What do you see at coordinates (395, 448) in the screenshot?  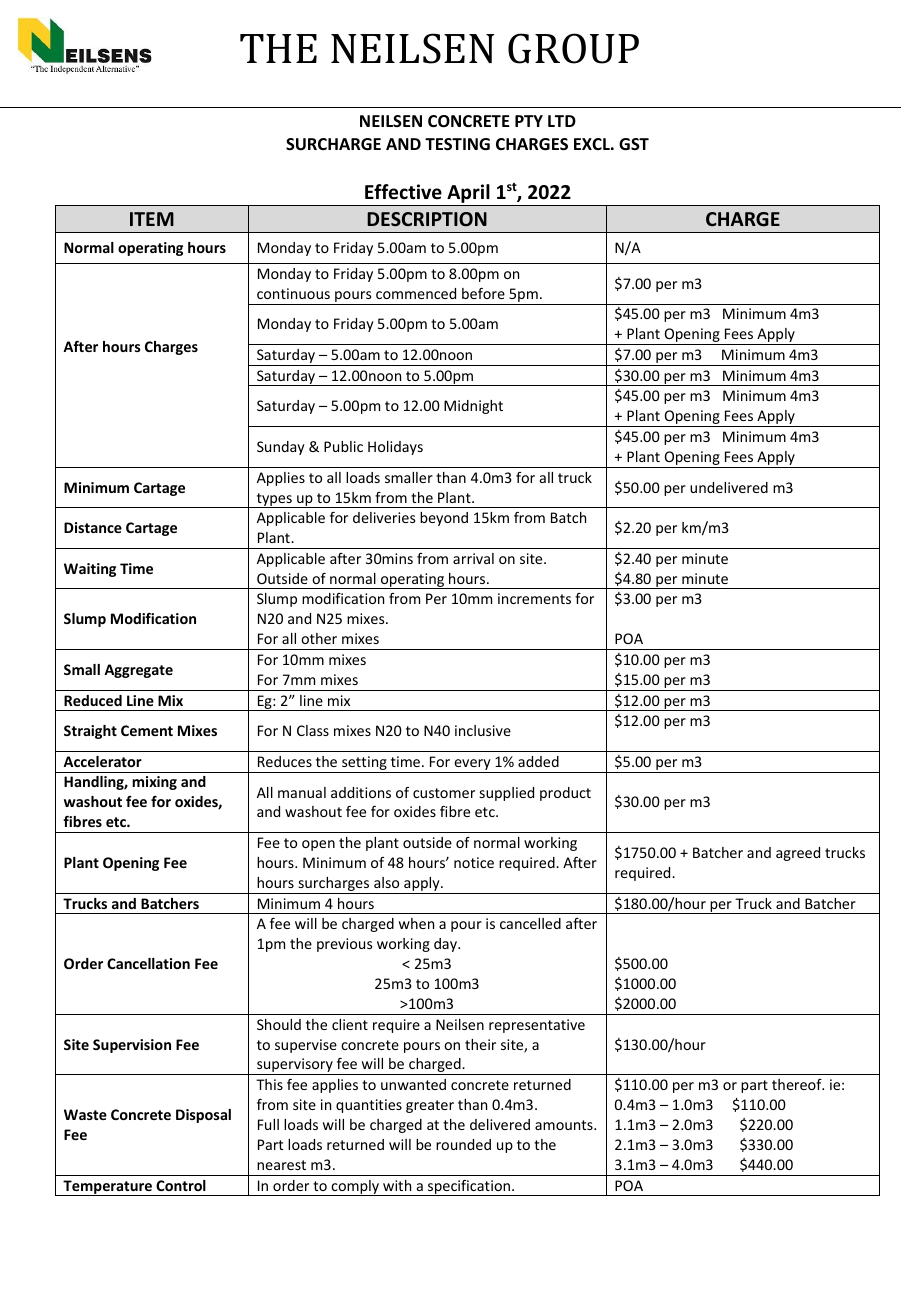 I see `Holidays` at bounding box center [395, 448].
